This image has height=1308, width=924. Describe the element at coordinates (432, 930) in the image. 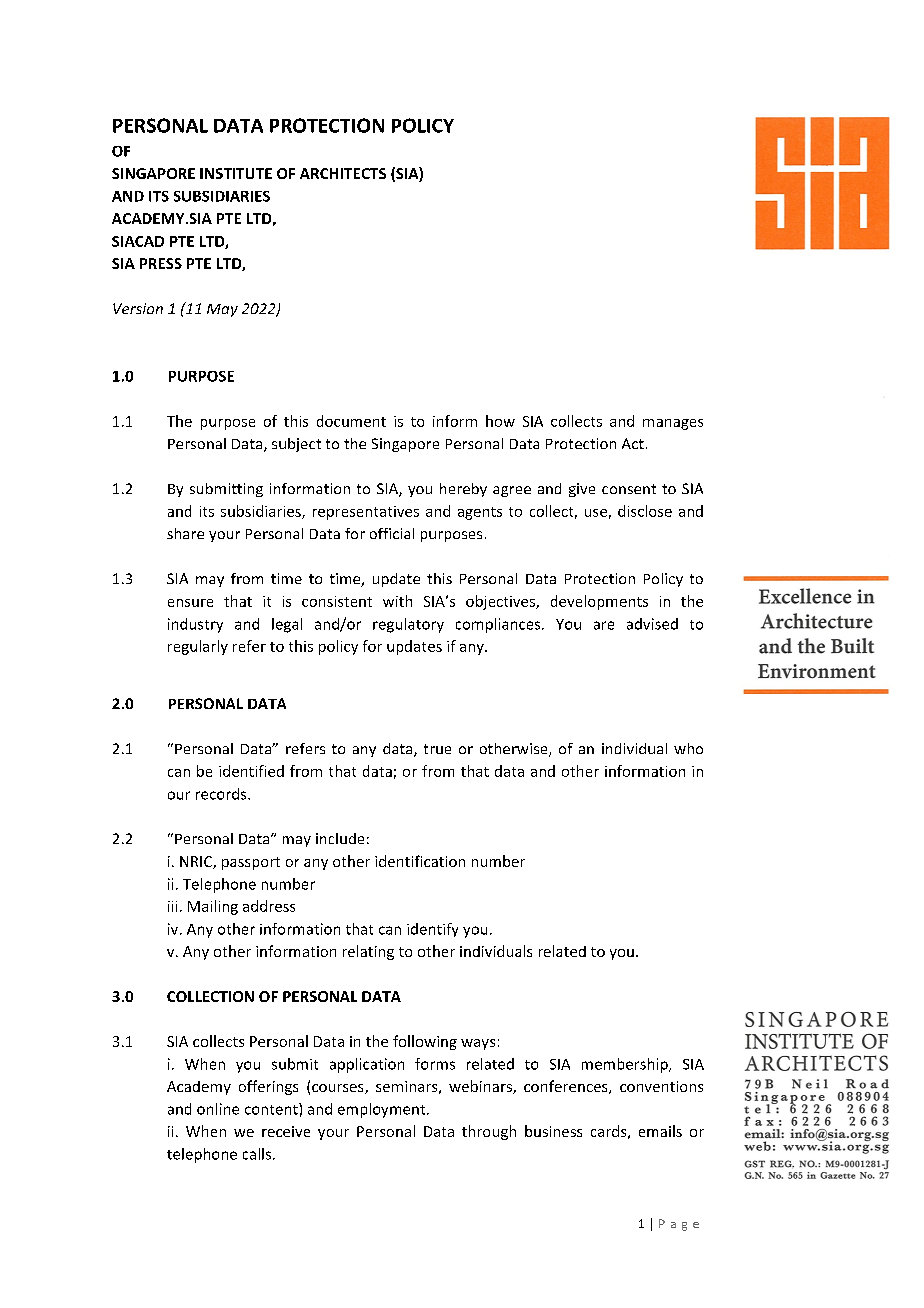

I see `identify` at that location.
